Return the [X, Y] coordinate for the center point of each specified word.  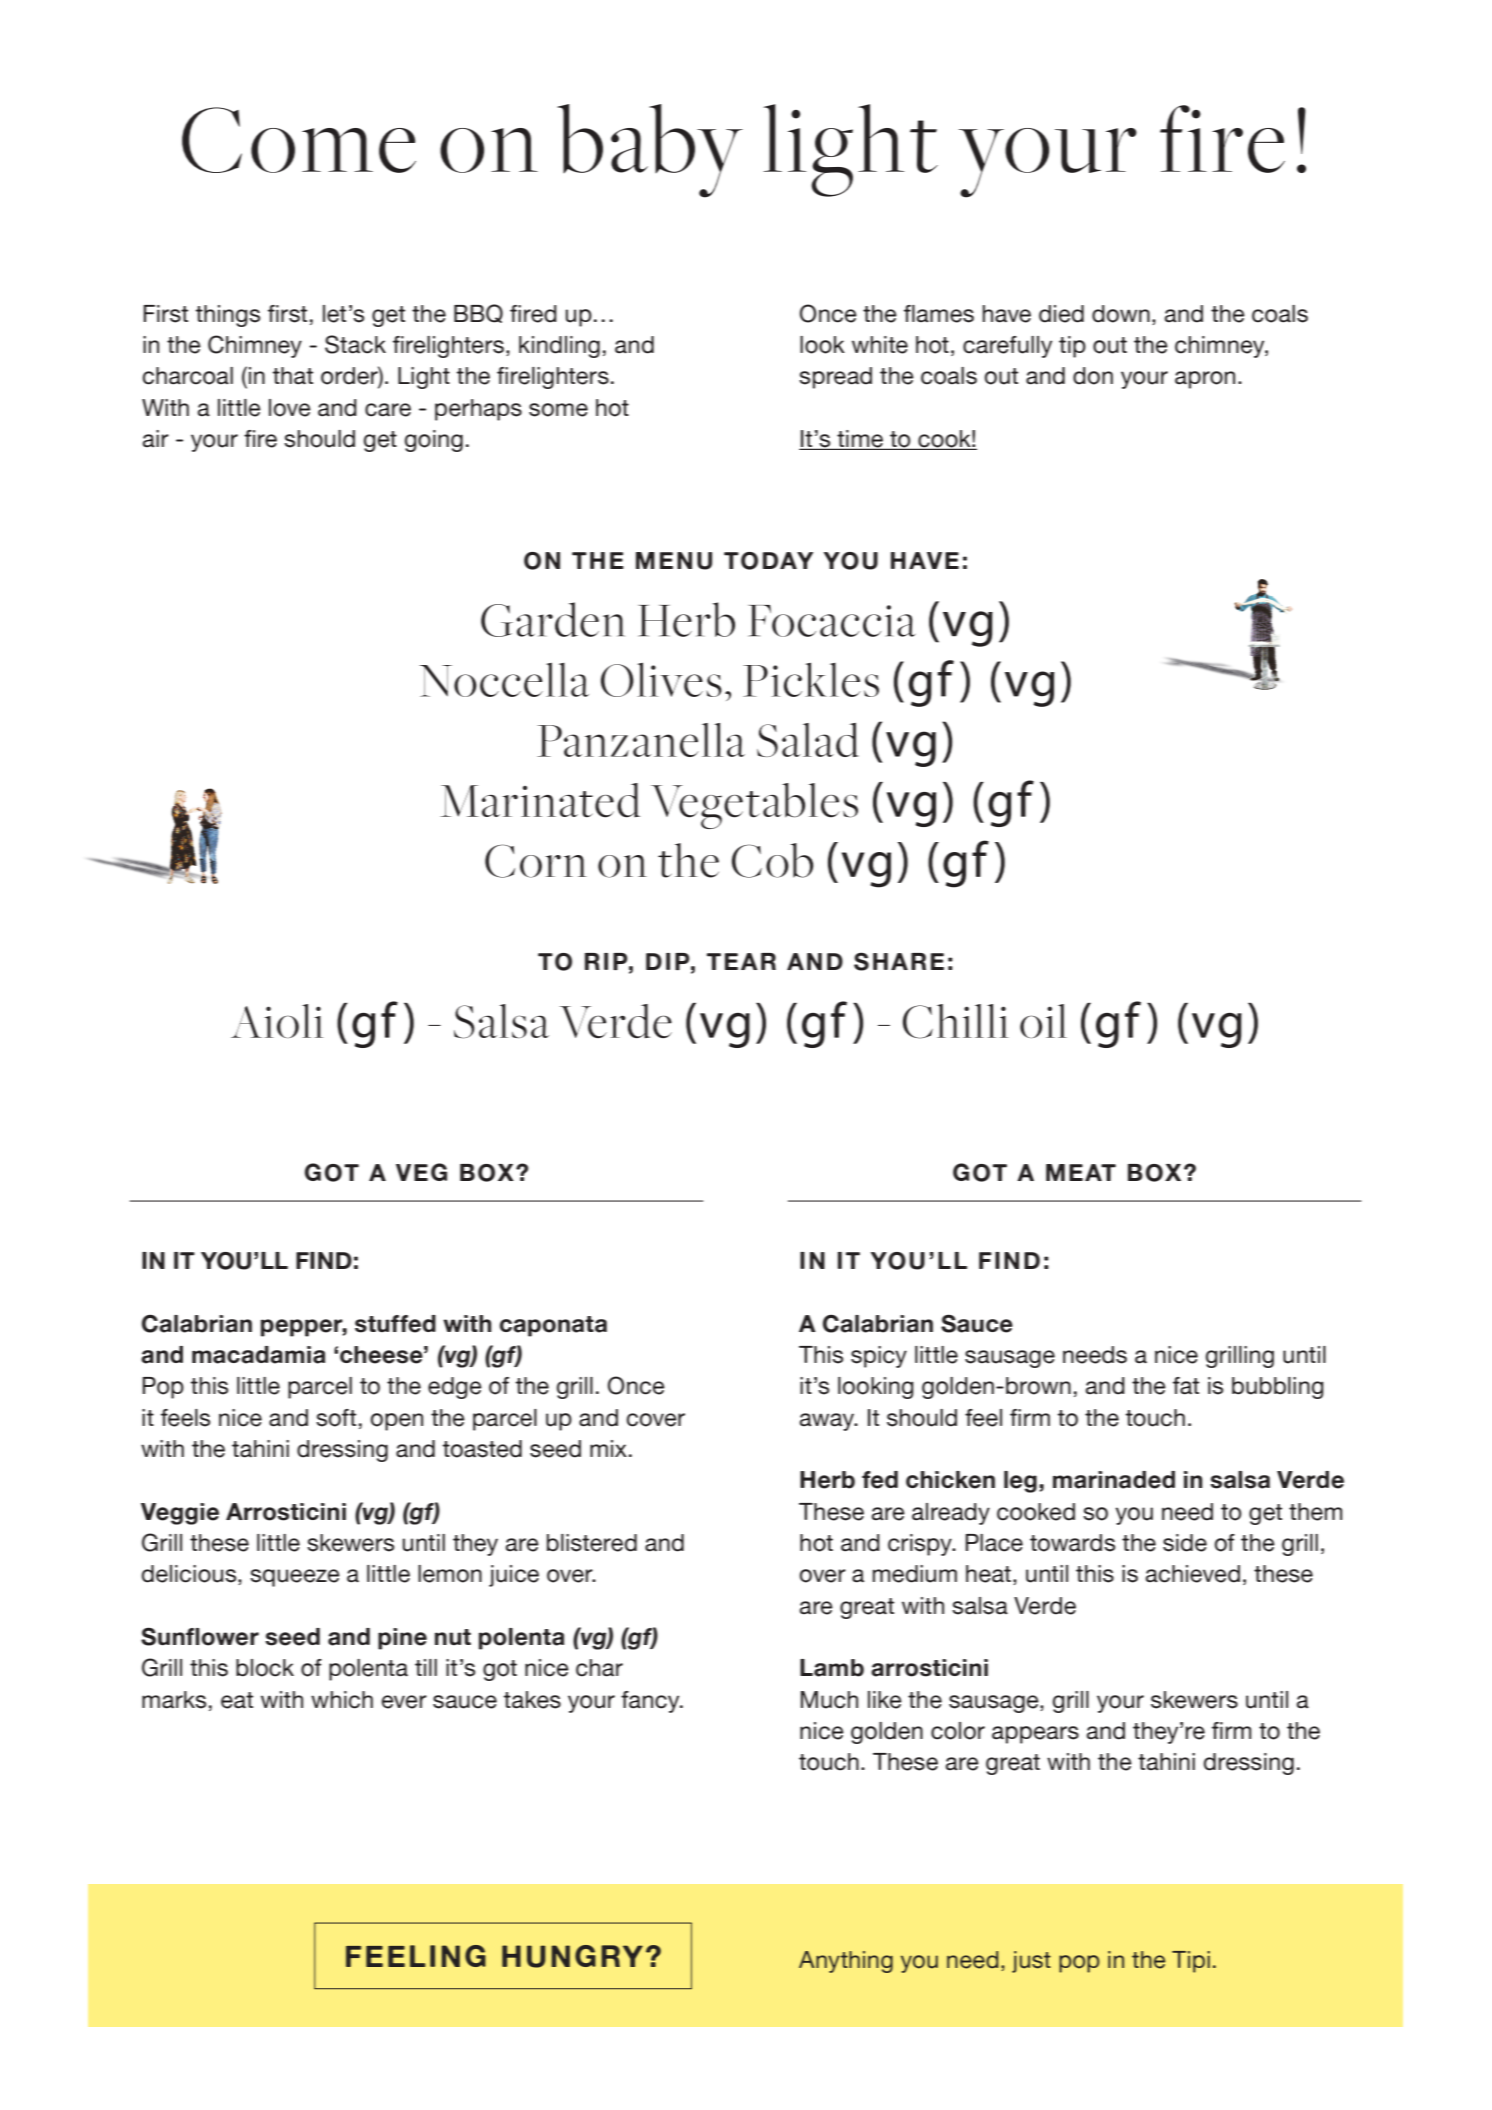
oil [1043, 1021]
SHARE [899, 961]
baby [650, 151]
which [342, 1700]
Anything [846, 1962]
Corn [536, 861]
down [1121, 314]
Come [299, 140]
